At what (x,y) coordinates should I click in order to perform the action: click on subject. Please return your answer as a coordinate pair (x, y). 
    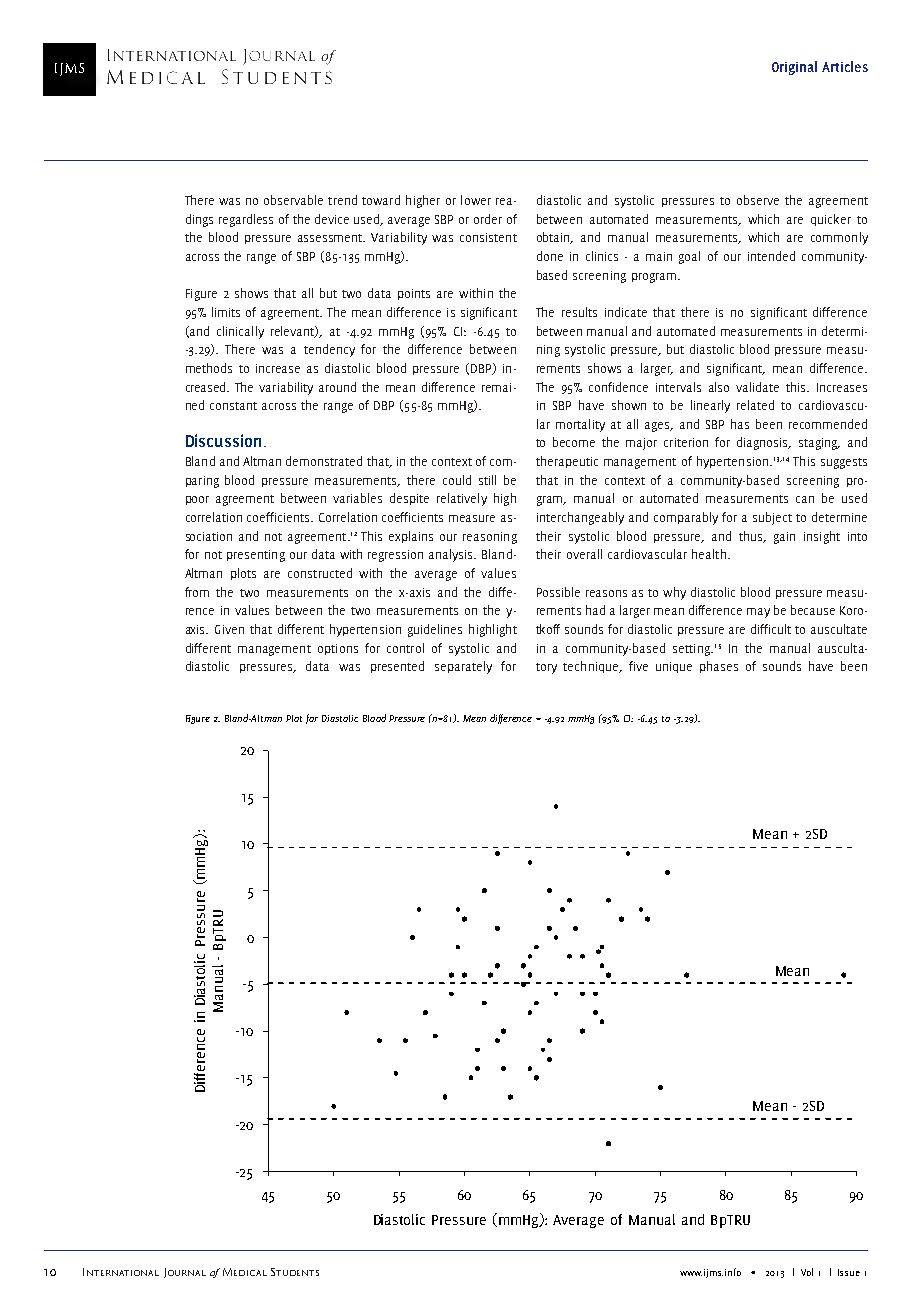
    Looking at the image, I should click on (772, 518).
